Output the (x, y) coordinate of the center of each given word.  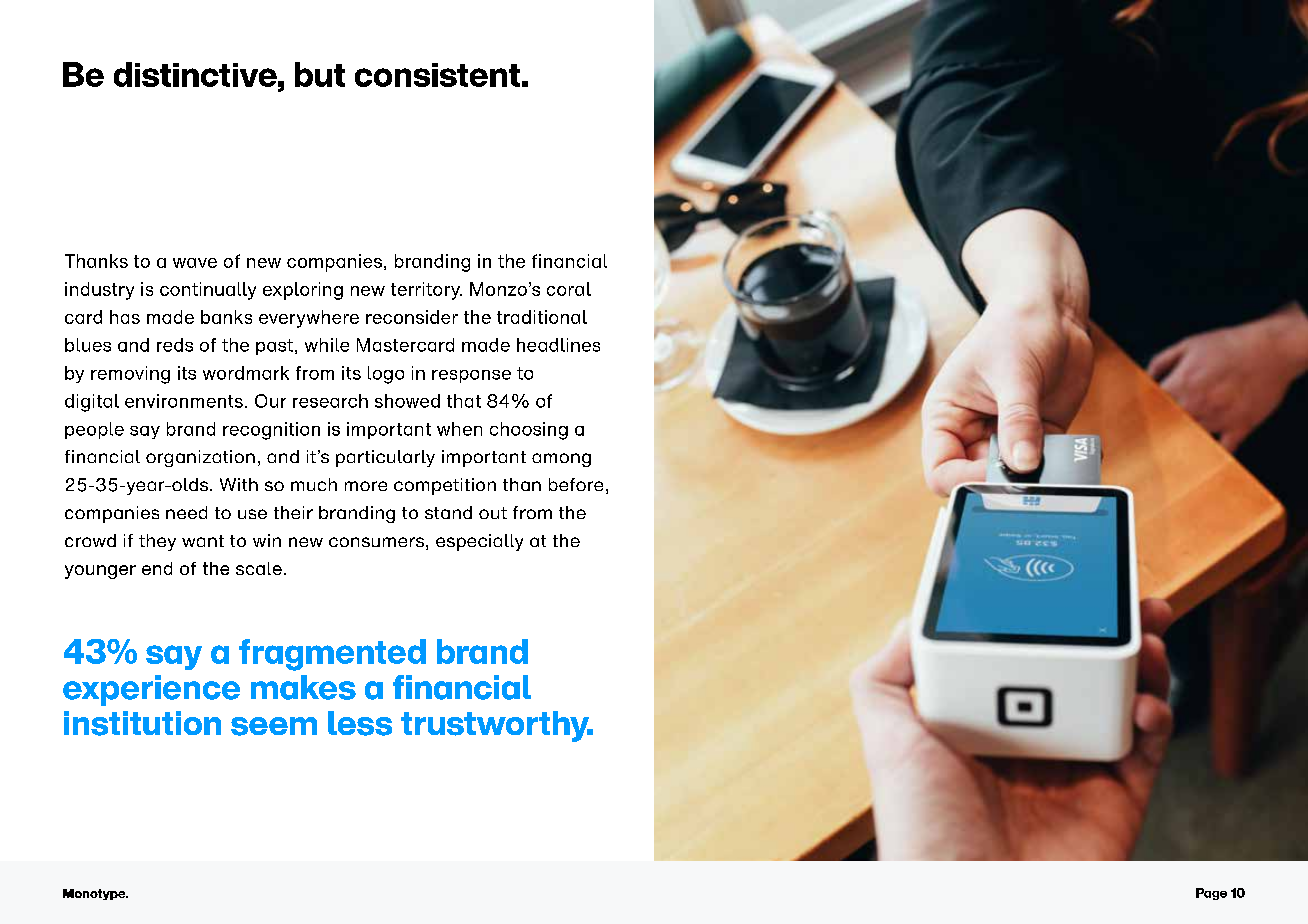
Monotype (95, 894)
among (561, 460)
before (576, 484)
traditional (542, 317)
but (320, 74)
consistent (437, 75)
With (239, 484)
